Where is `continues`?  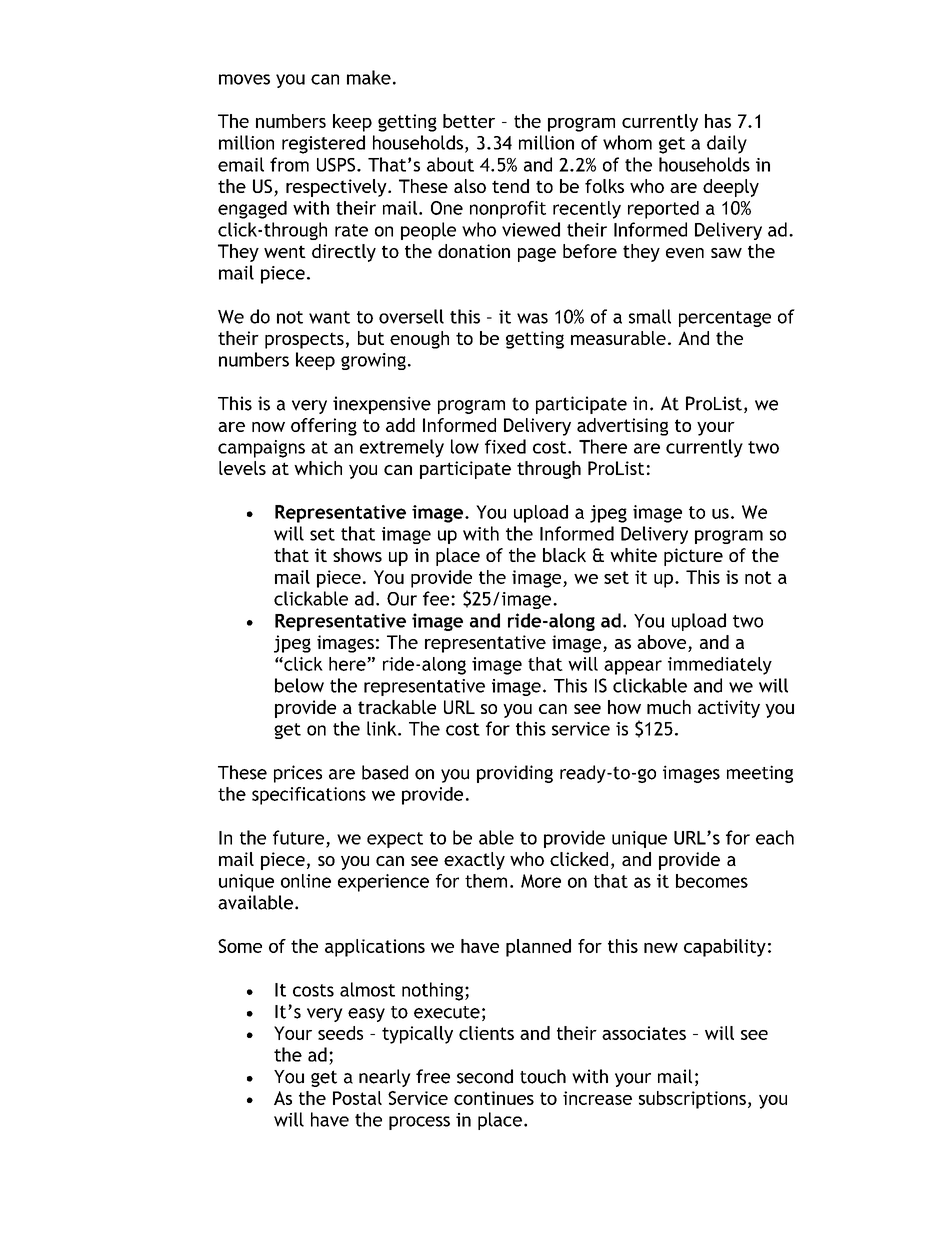 continues is located at coordinates (494, 1098).
